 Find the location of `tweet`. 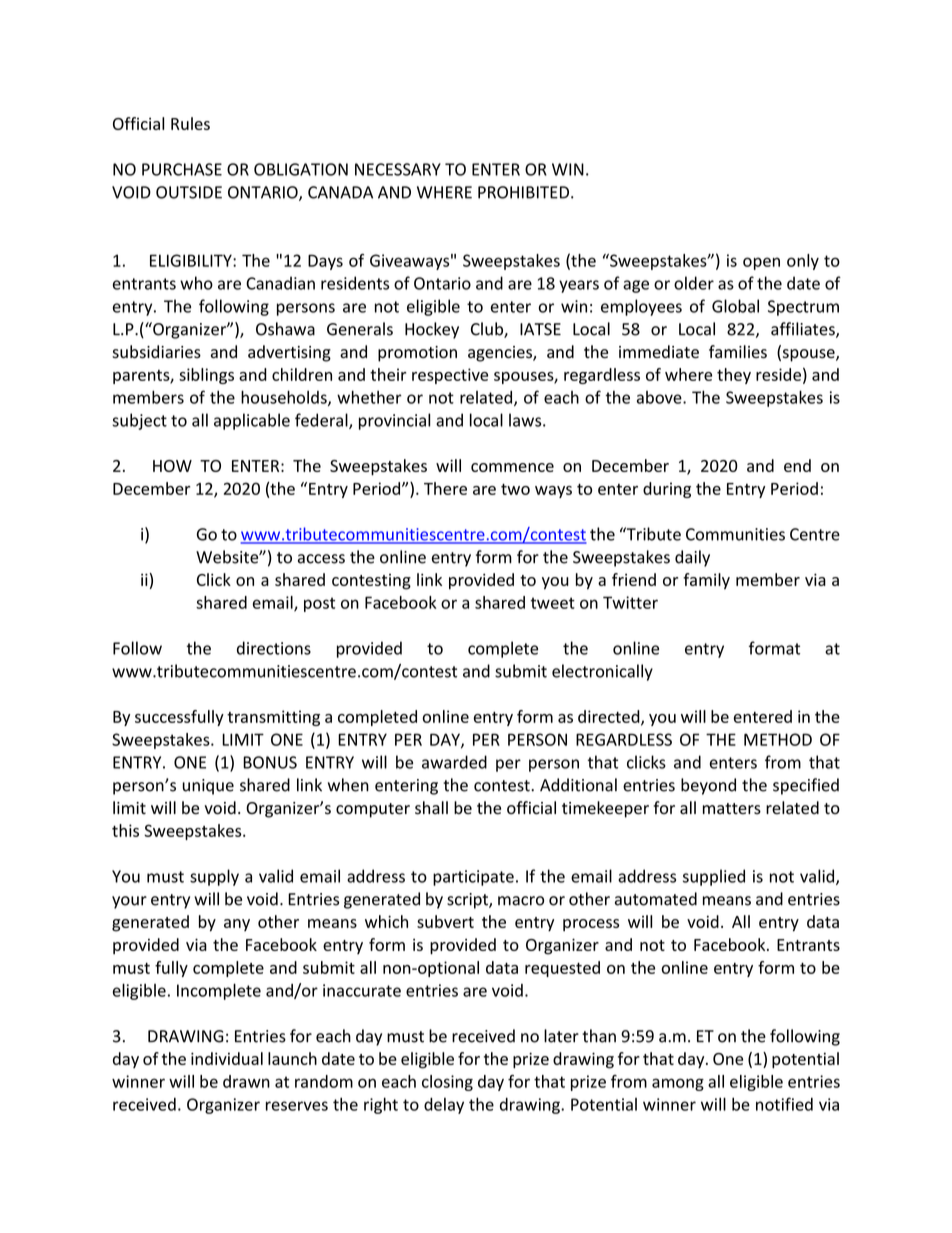

tweet is located at coordinates (553, 603).
